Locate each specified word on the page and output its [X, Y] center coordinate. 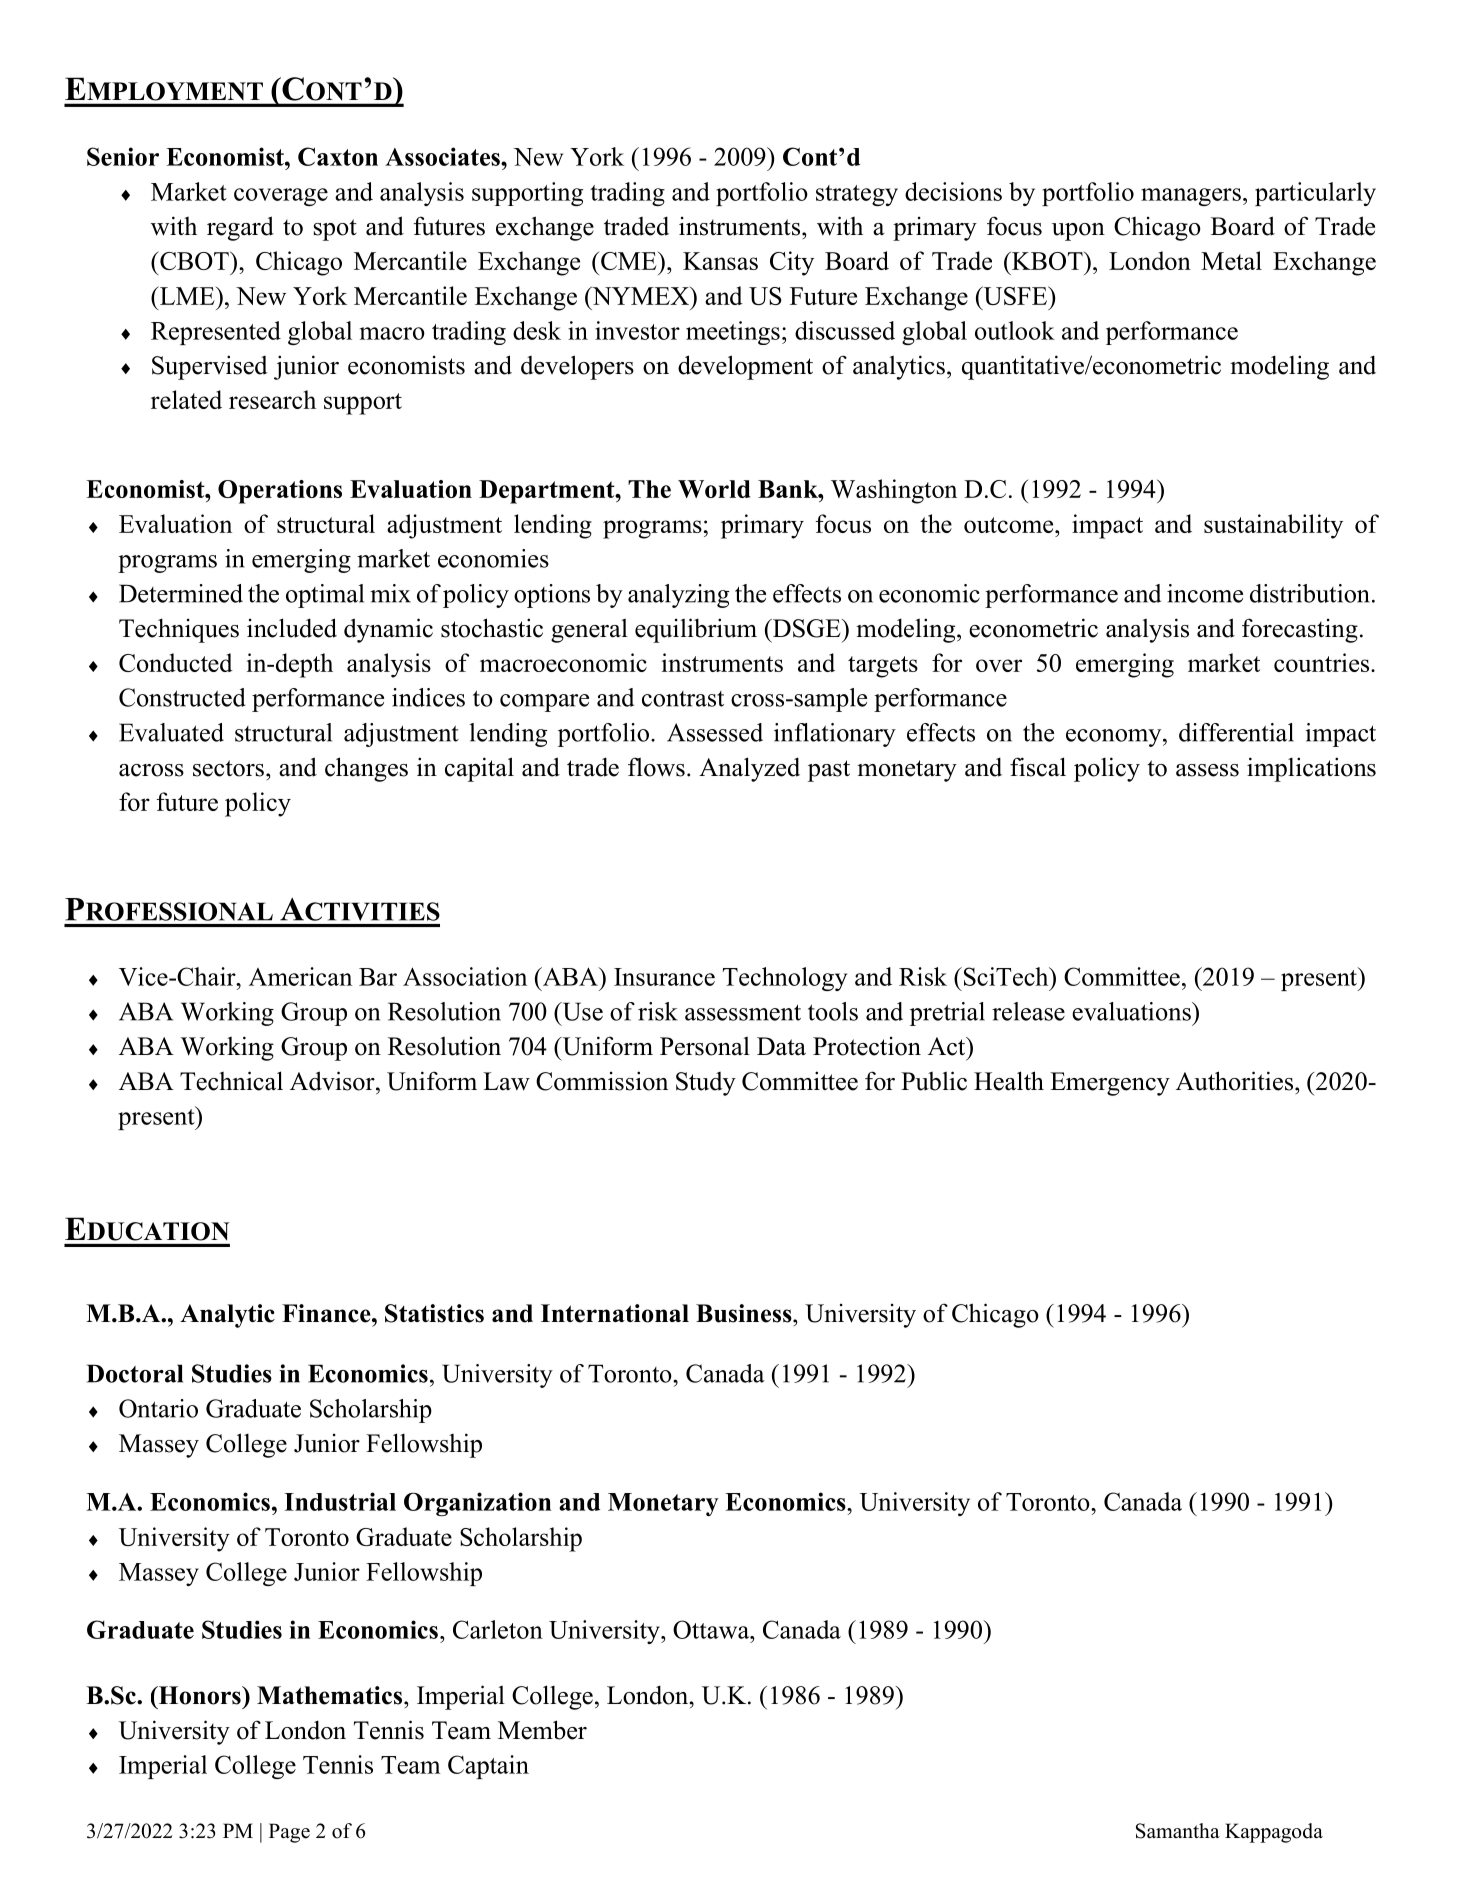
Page [289, 1833]
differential [1236, 732]
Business [745, 1313]
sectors [228, 768]
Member [542, 1730]
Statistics [434, 1313]
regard [240, 228]
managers [1191, 197]
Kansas [720, 261]
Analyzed [749, 769]
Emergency [1110, 1084]
